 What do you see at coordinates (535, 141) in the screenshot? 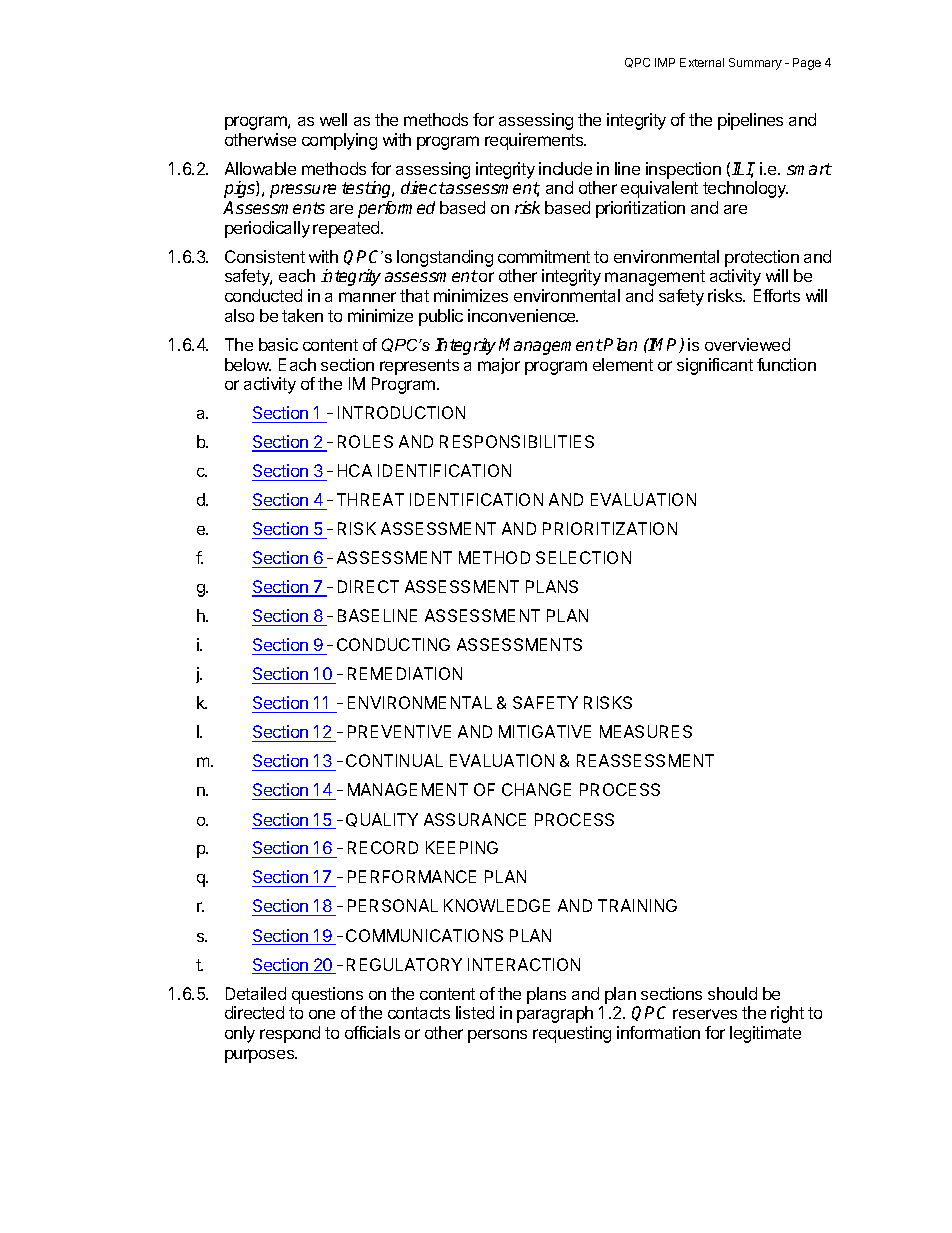
I see `requirements` at bounding box center [535, 141].
